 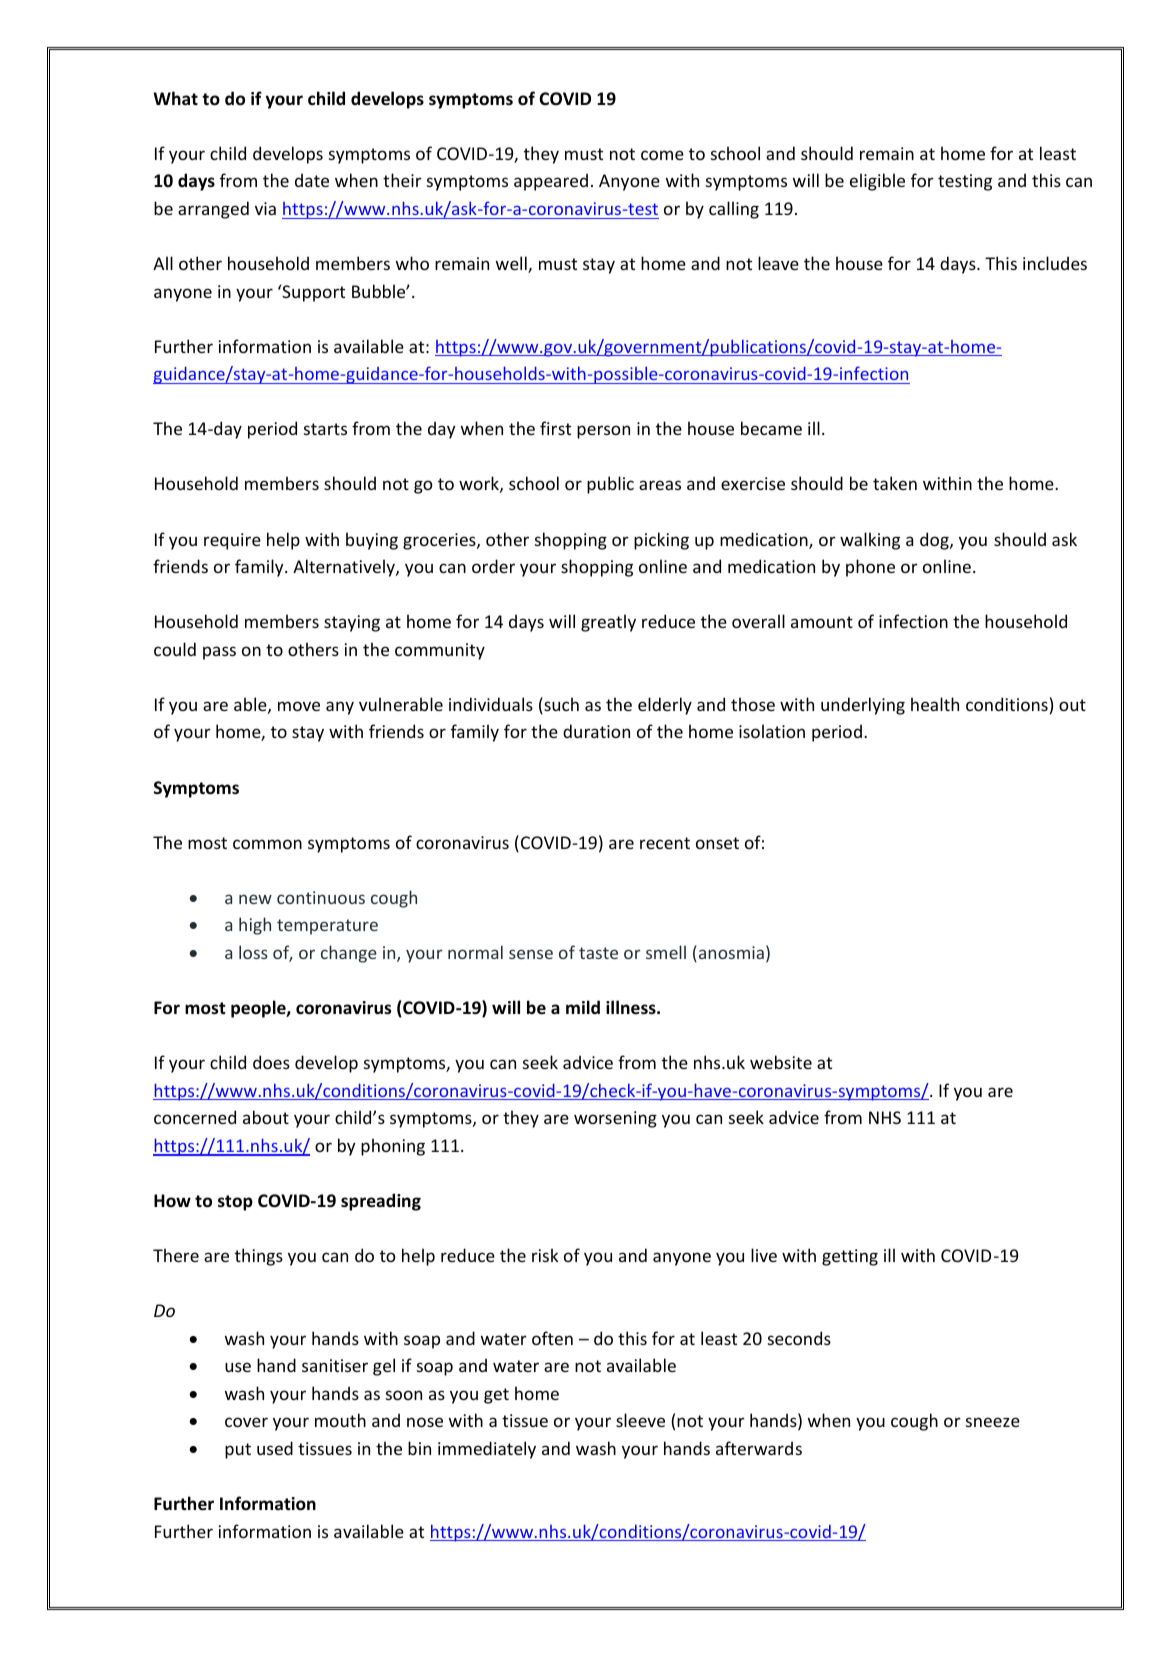 I want to click on come, so click(x=662, y=155).
